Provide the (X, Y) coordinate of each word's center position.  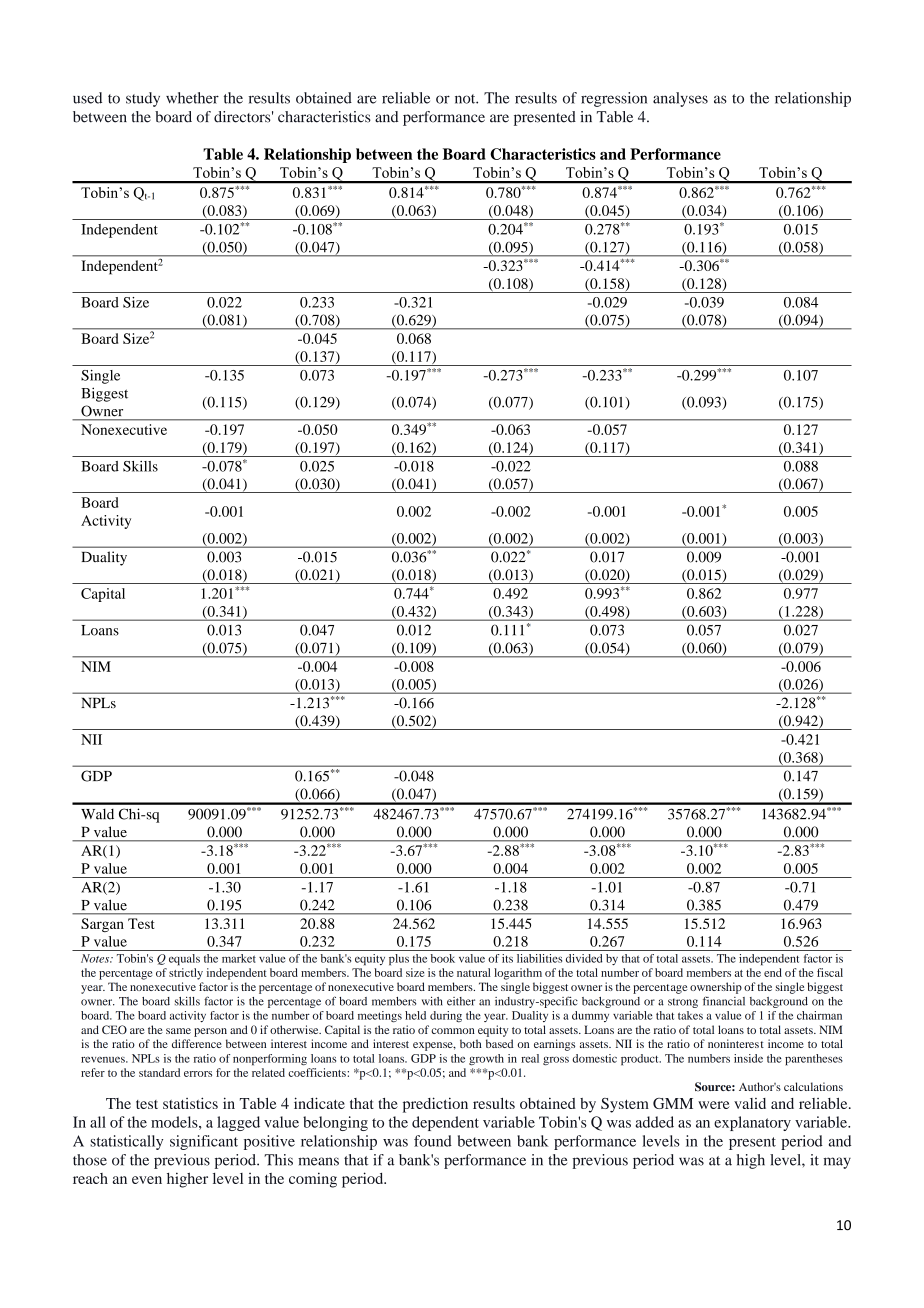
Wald (97, 814)
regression (614, 99)
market (239, 958)
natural (474, 972)
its (507, 958)
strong (683, 1003)
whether (192, 98)
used (87, 98)
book (443, 958)
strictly (186, 974)
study (143, 99)
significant (204, 1142)
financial (724, 1001)
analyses (680, 99)
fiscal (830, 972)
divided (584, 958)
